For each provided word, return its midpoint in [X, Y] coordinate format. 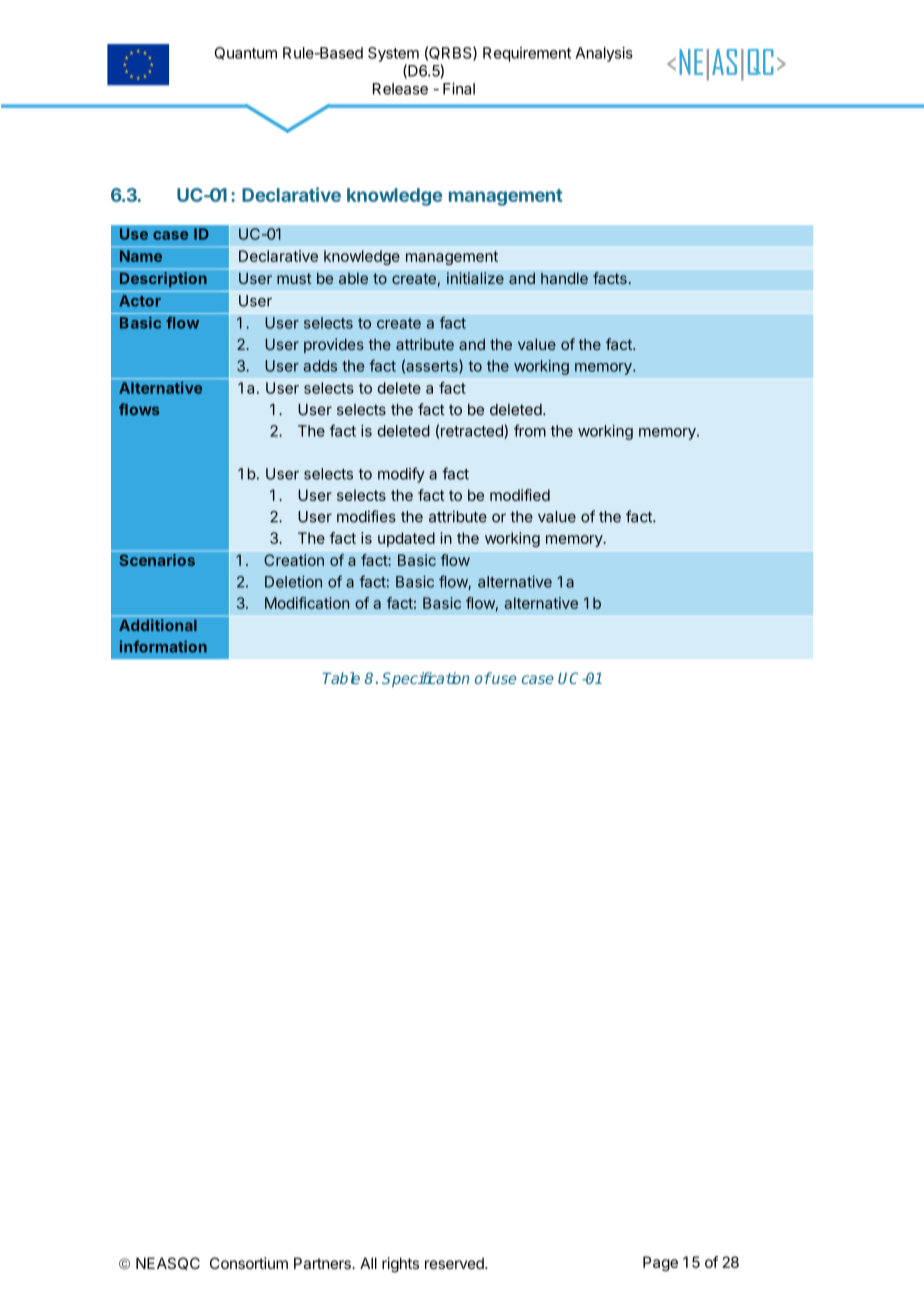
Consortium [249, 1263]
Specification [425, 679]
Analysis [604, 54]
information [163, 646]
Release [400, 89]
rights [400, 1265]
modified [520, 495]
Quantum [246, 53]
